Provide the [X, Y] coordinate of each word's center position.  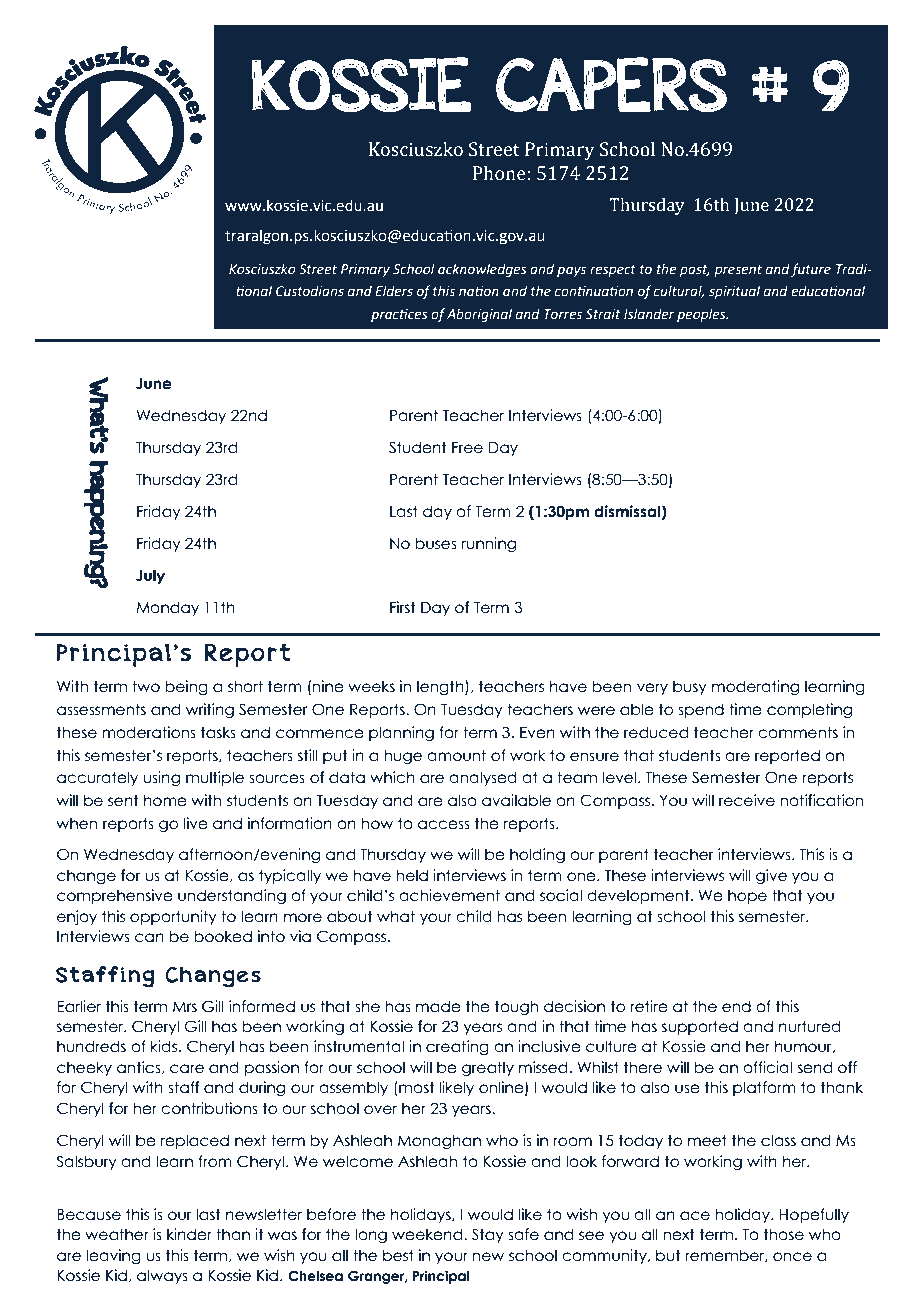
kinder [189, 1234]
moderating [755, 687]
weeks [371, 686]
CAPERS [611, 85]
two [146, 686]
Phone [499, 173]
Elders [394, 291]
